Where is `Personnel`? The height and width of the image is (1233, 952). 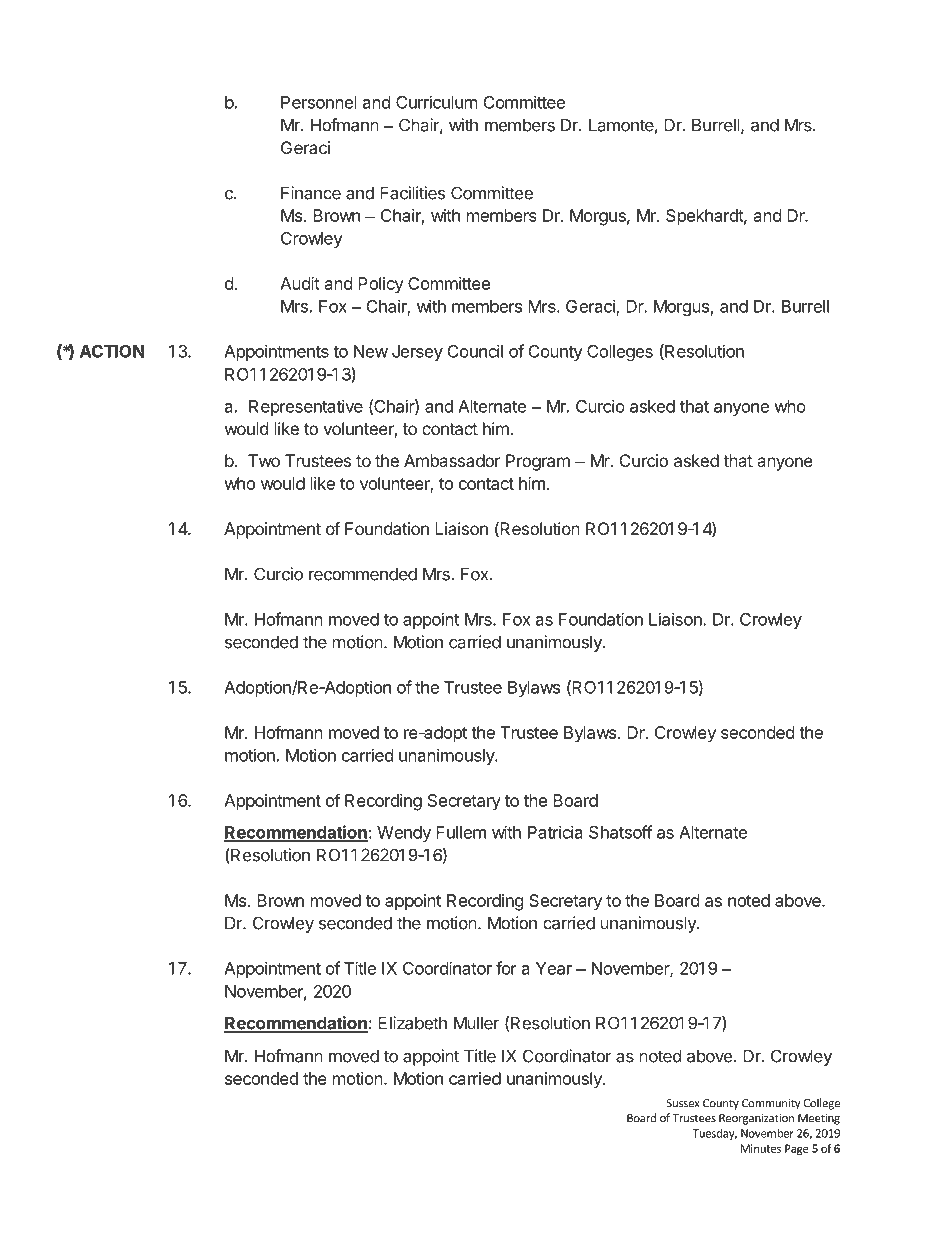
Personnel is located at coordinates (319, 102).
